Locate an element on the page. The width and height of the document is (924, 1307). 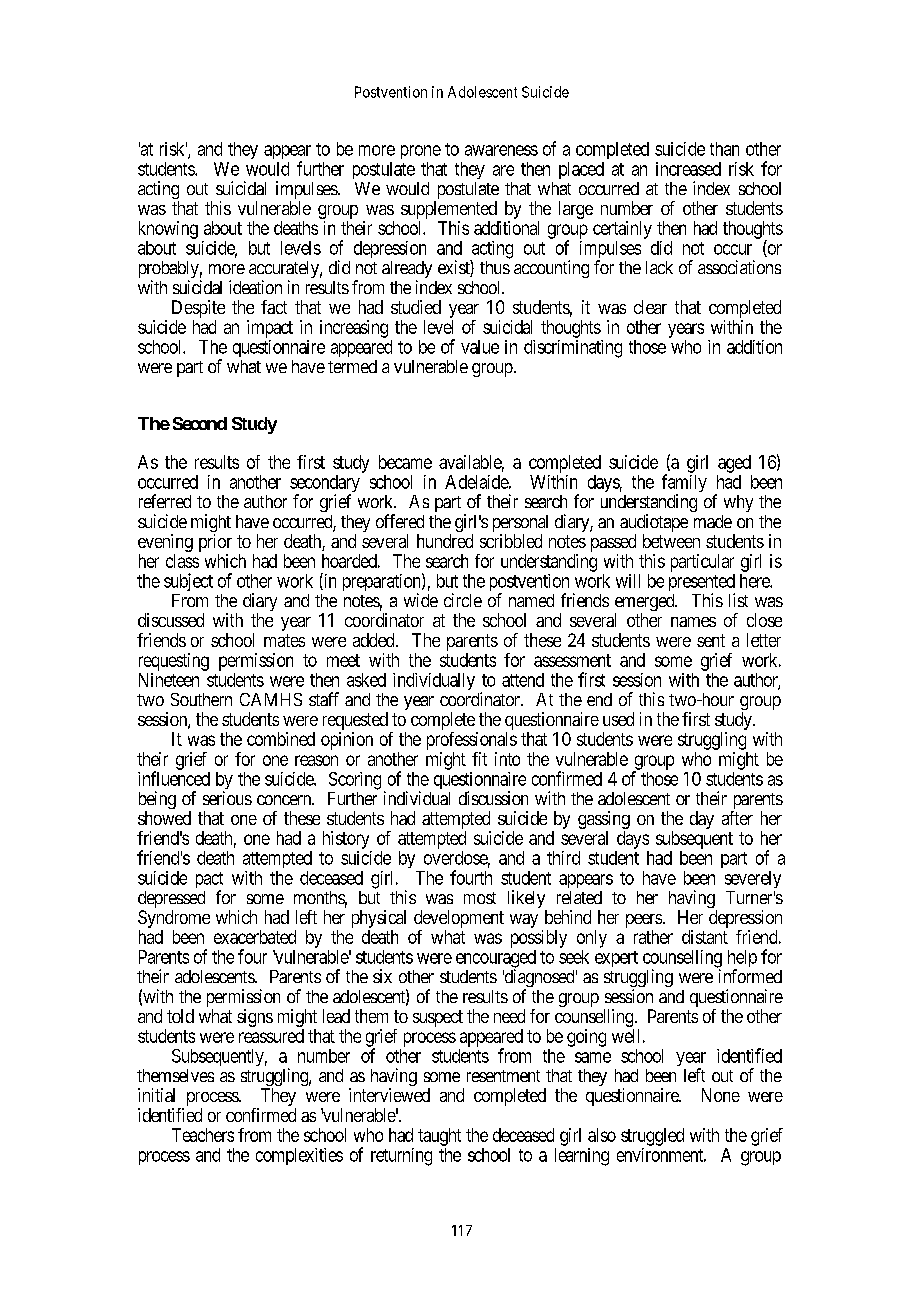
taught is located at coordinates (439, 1137).
